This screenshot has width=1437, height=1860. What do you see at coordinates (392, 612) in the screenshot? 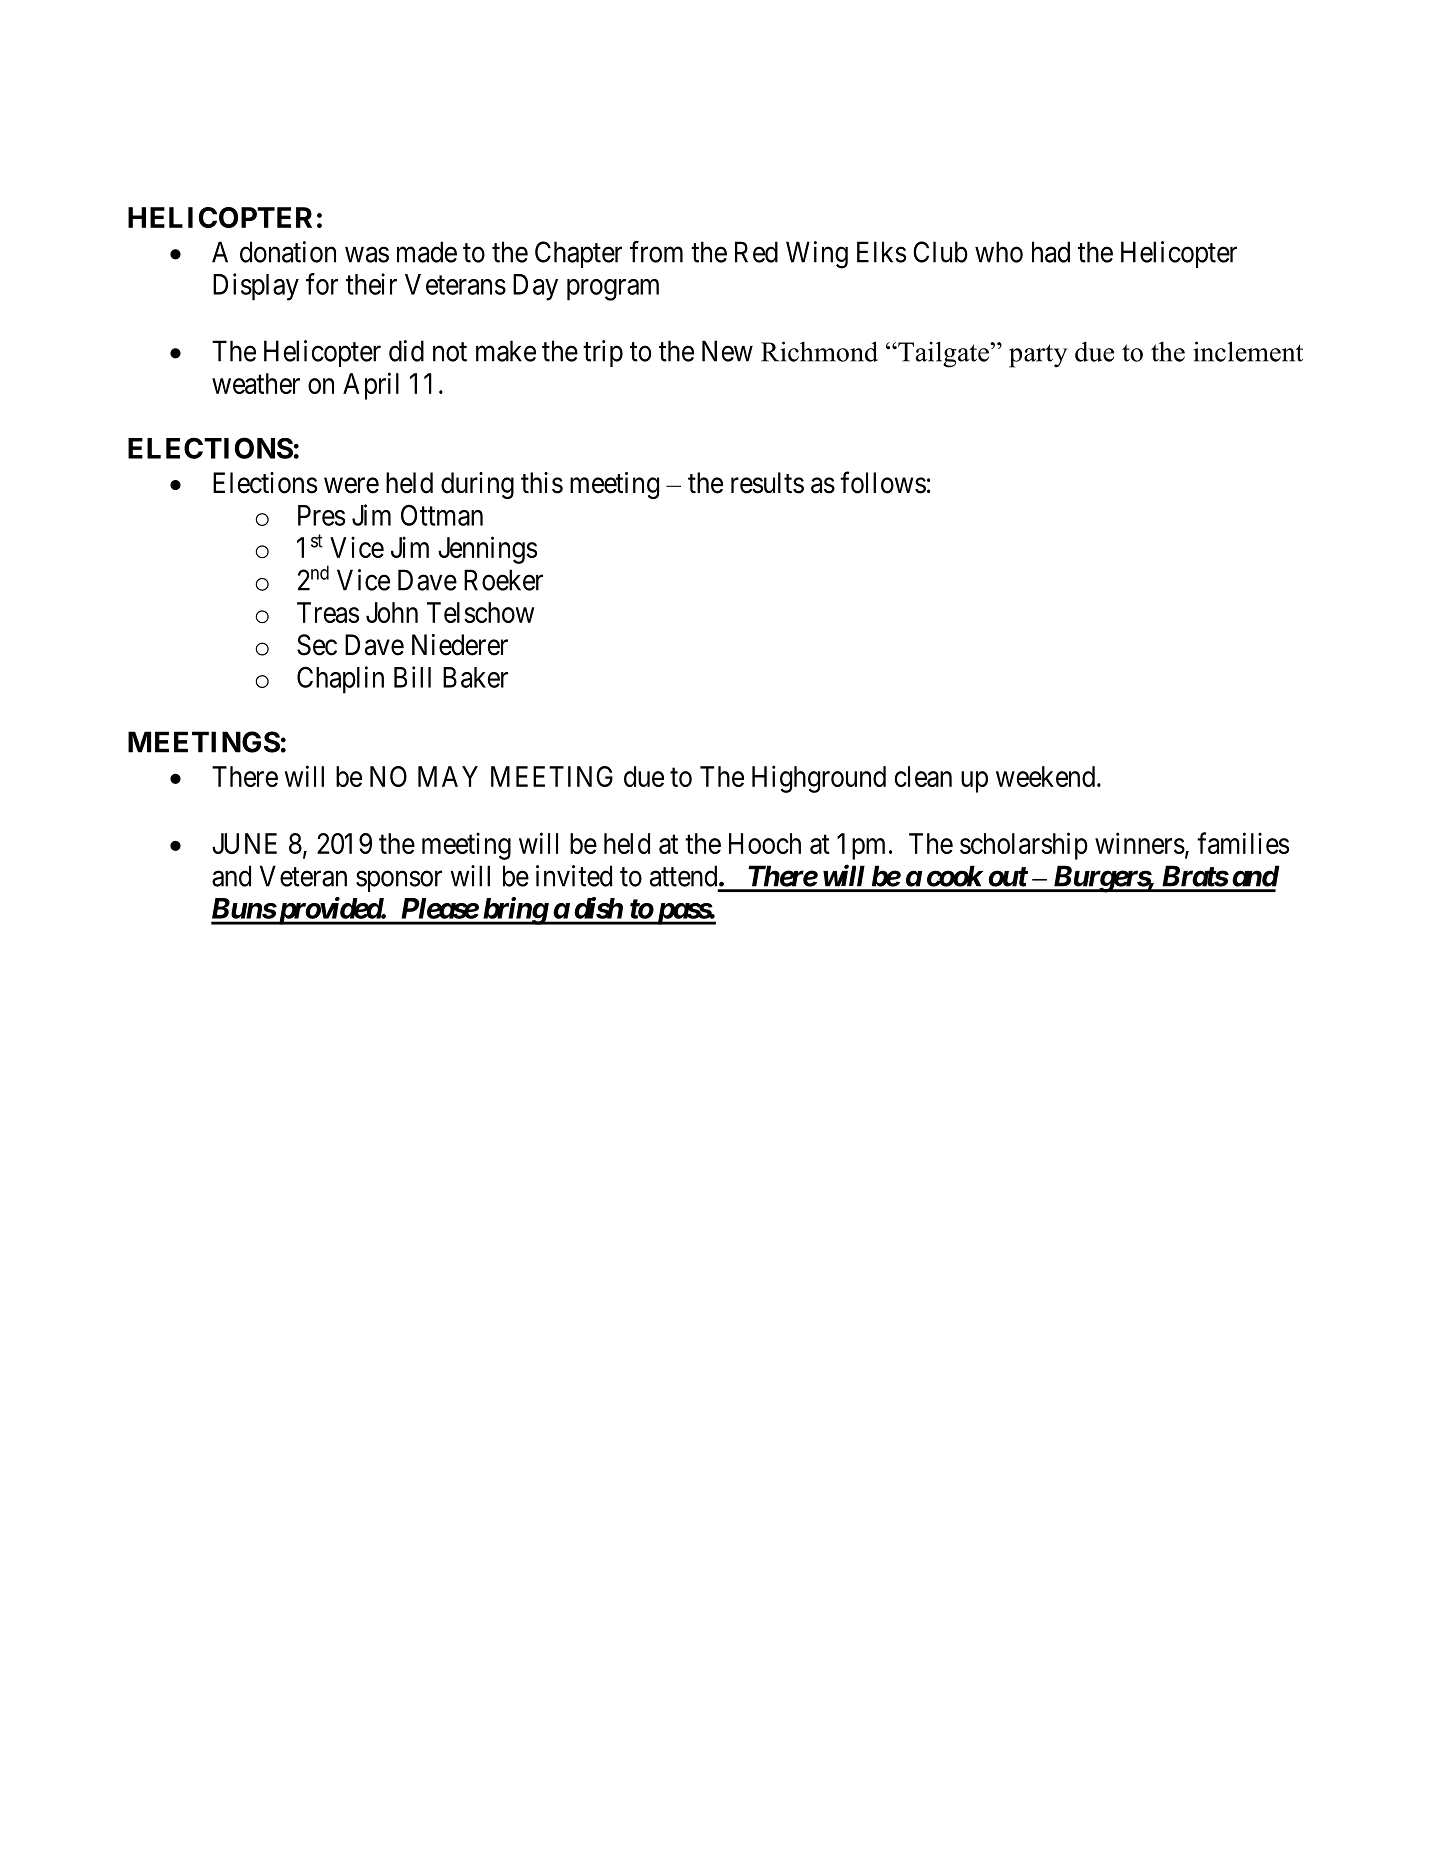
I see `John` at bounding box center [392, 612].
